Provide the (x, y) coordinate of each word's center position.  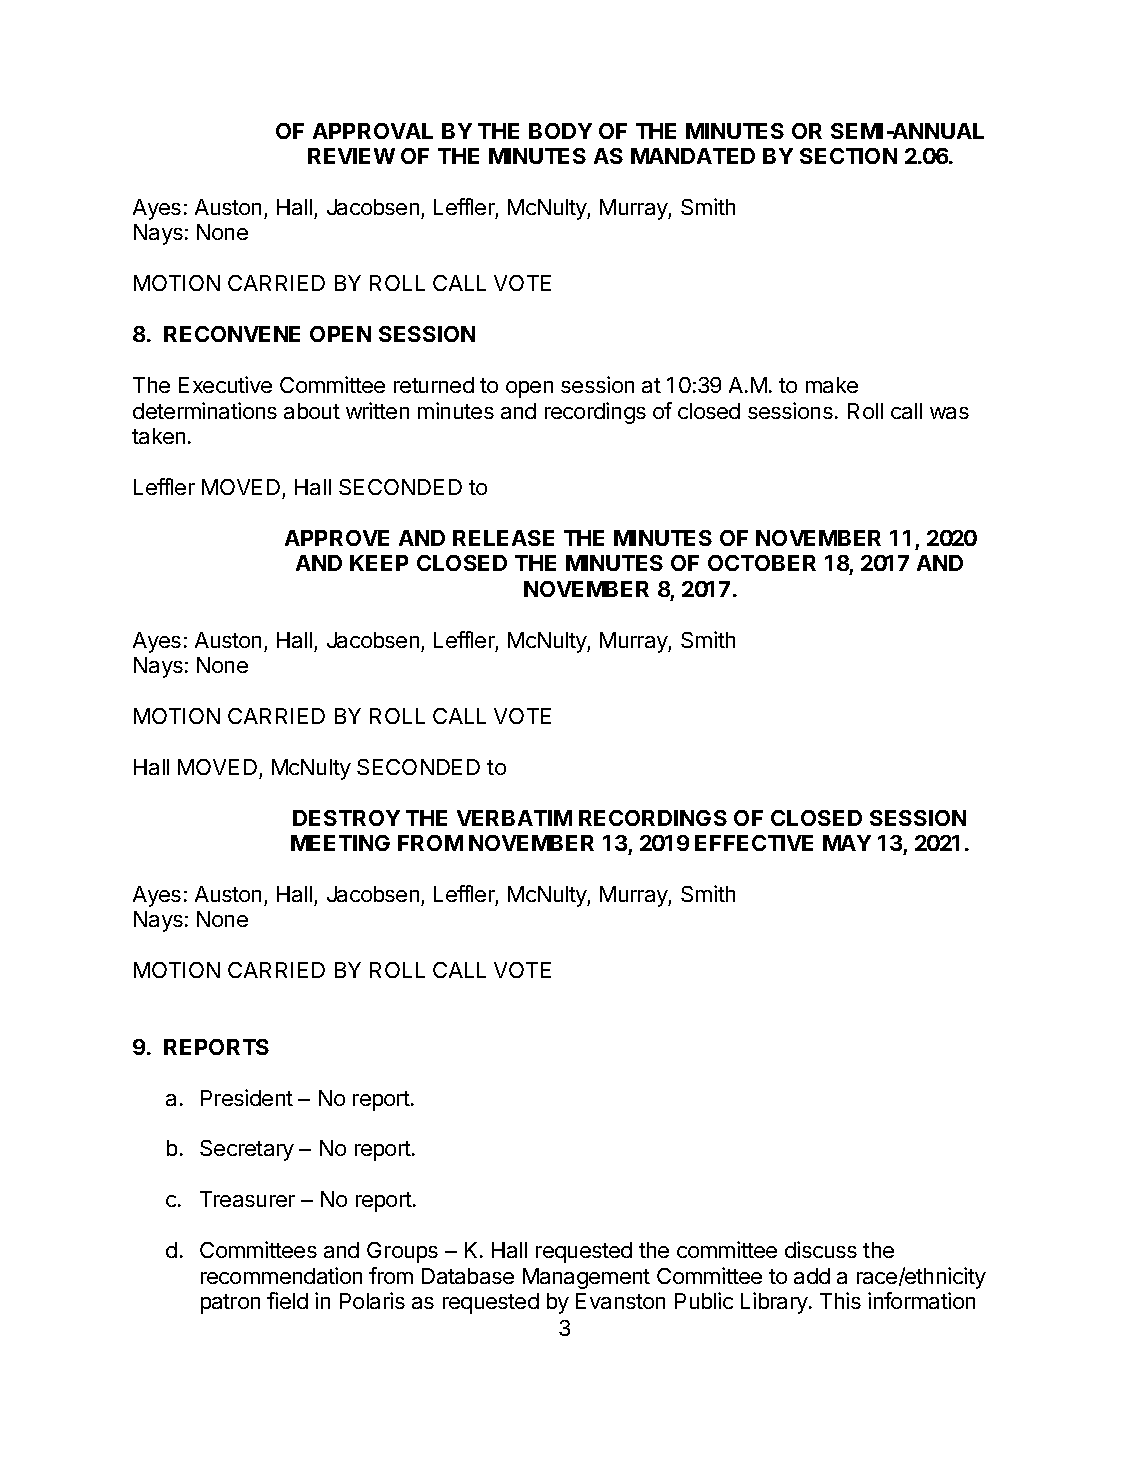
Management (586, 1278)
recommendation (281, 1275)
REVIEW (351, 156)
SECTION (848, 156)
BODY (560, 131)
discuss (821, 1249)
